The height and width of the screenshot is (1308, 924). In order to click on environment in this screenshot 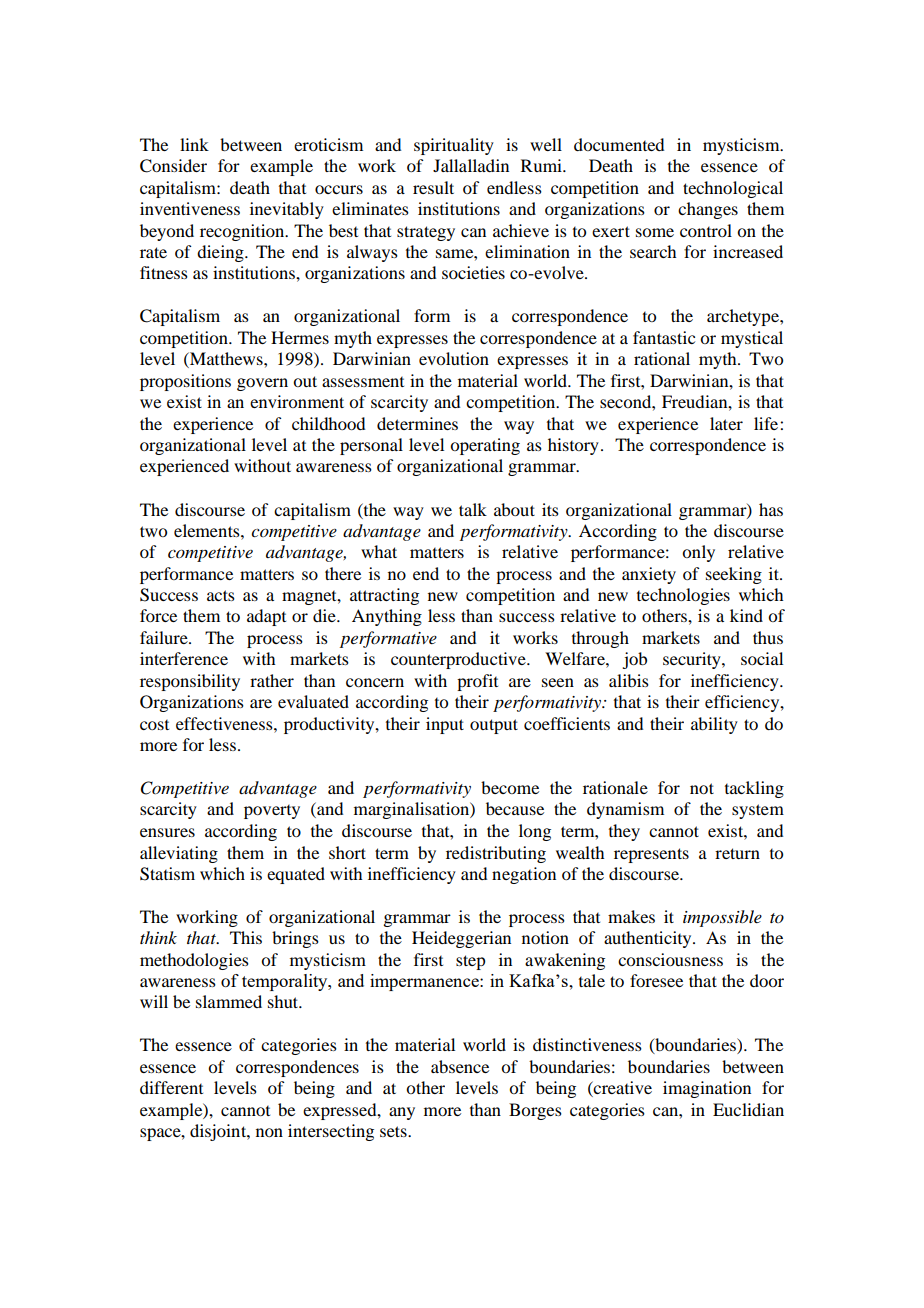, I will do `click(297, 401)`.
